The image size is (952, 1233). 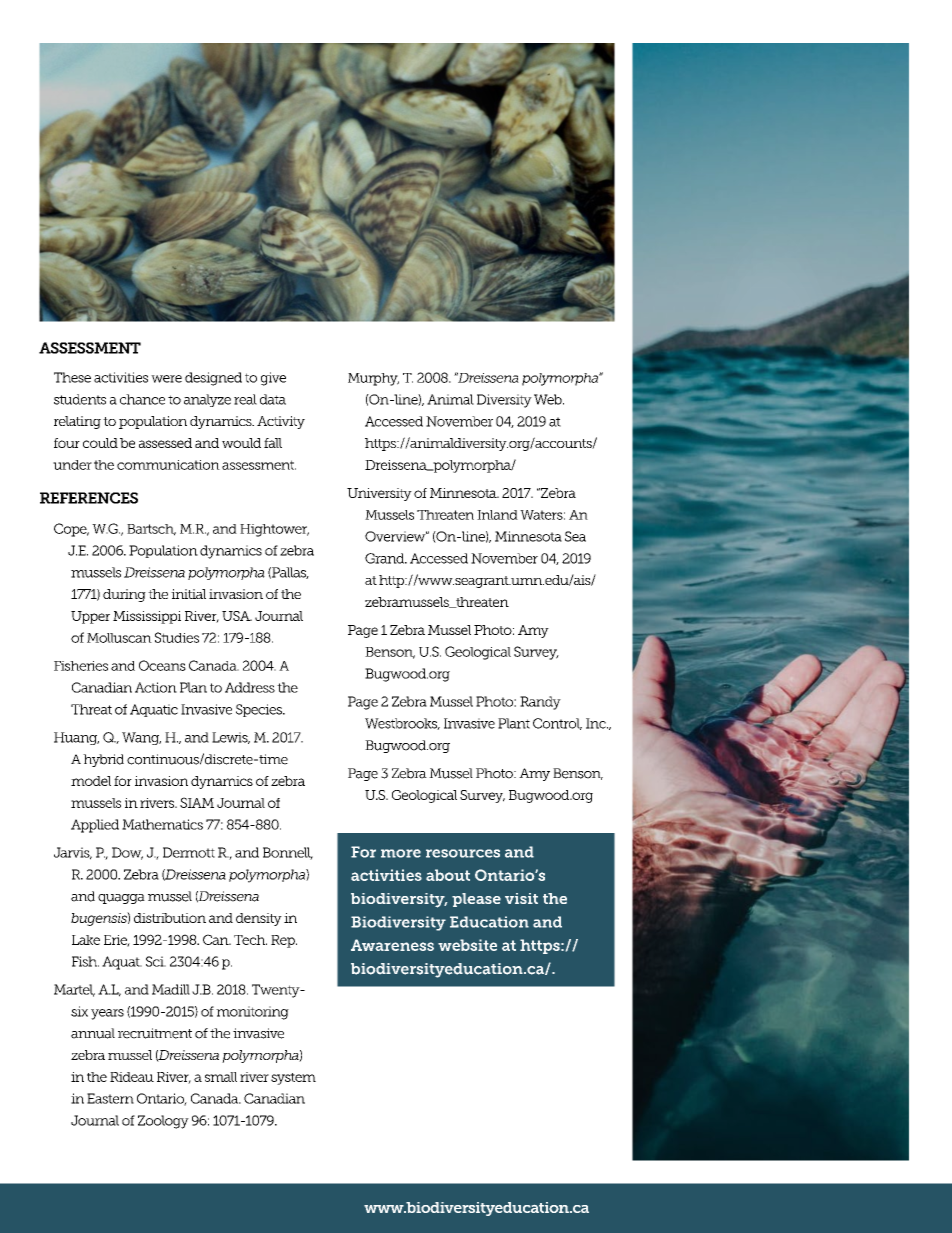 What do you see at coordinates (284, 941) in the screenshot?
I see `Rep` at bounding box center [284, 941].
